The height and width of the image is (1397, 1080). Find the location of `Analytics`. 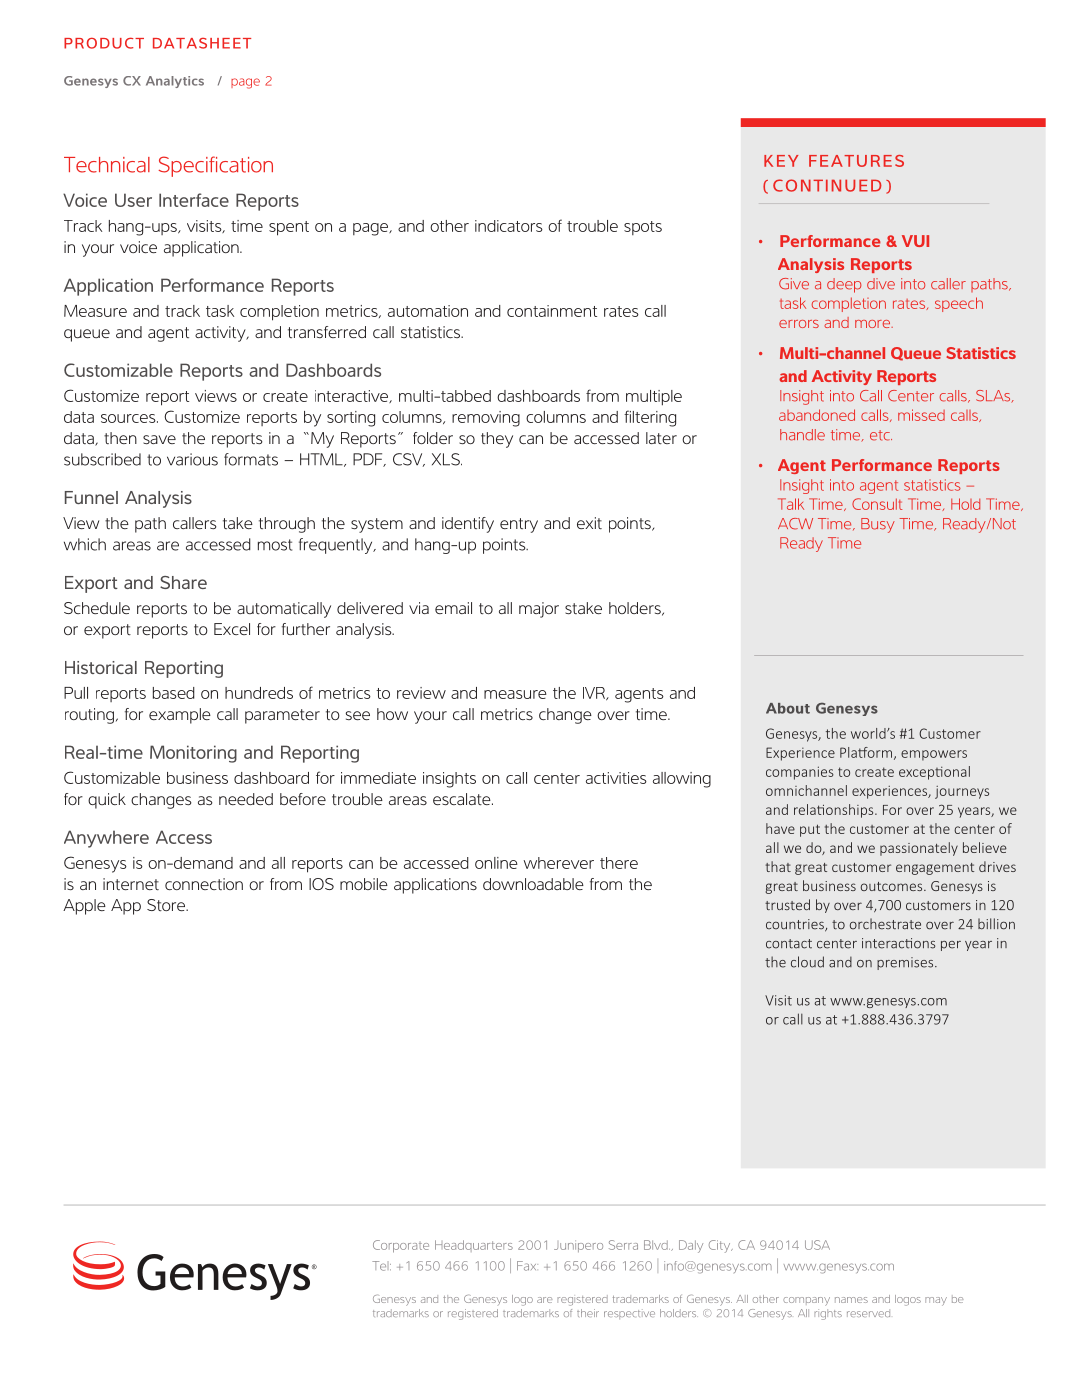

Analytics is located at coordinates (175, 82).
